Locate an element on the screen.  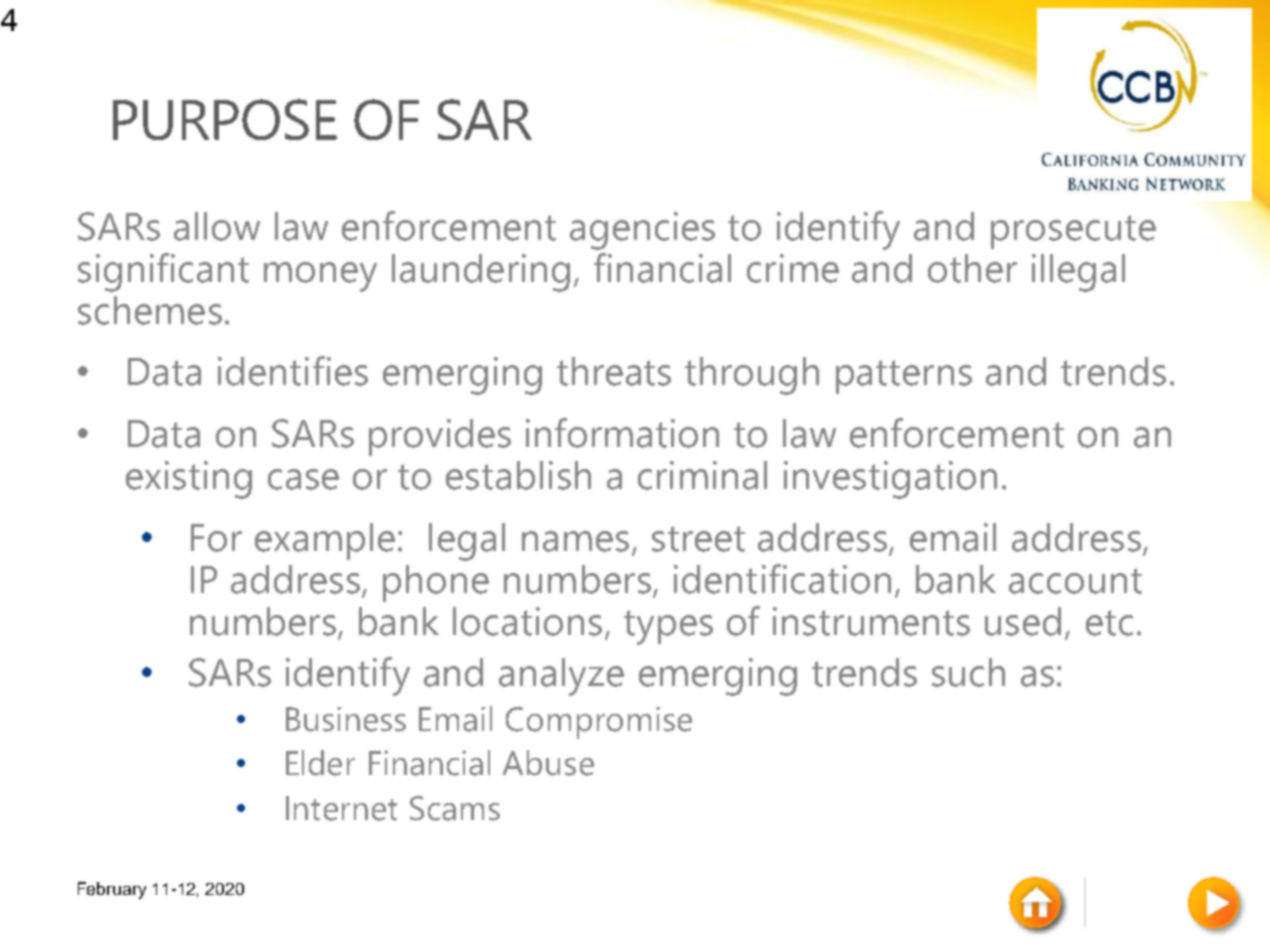
agencies is located at coordinates (642, 231).
